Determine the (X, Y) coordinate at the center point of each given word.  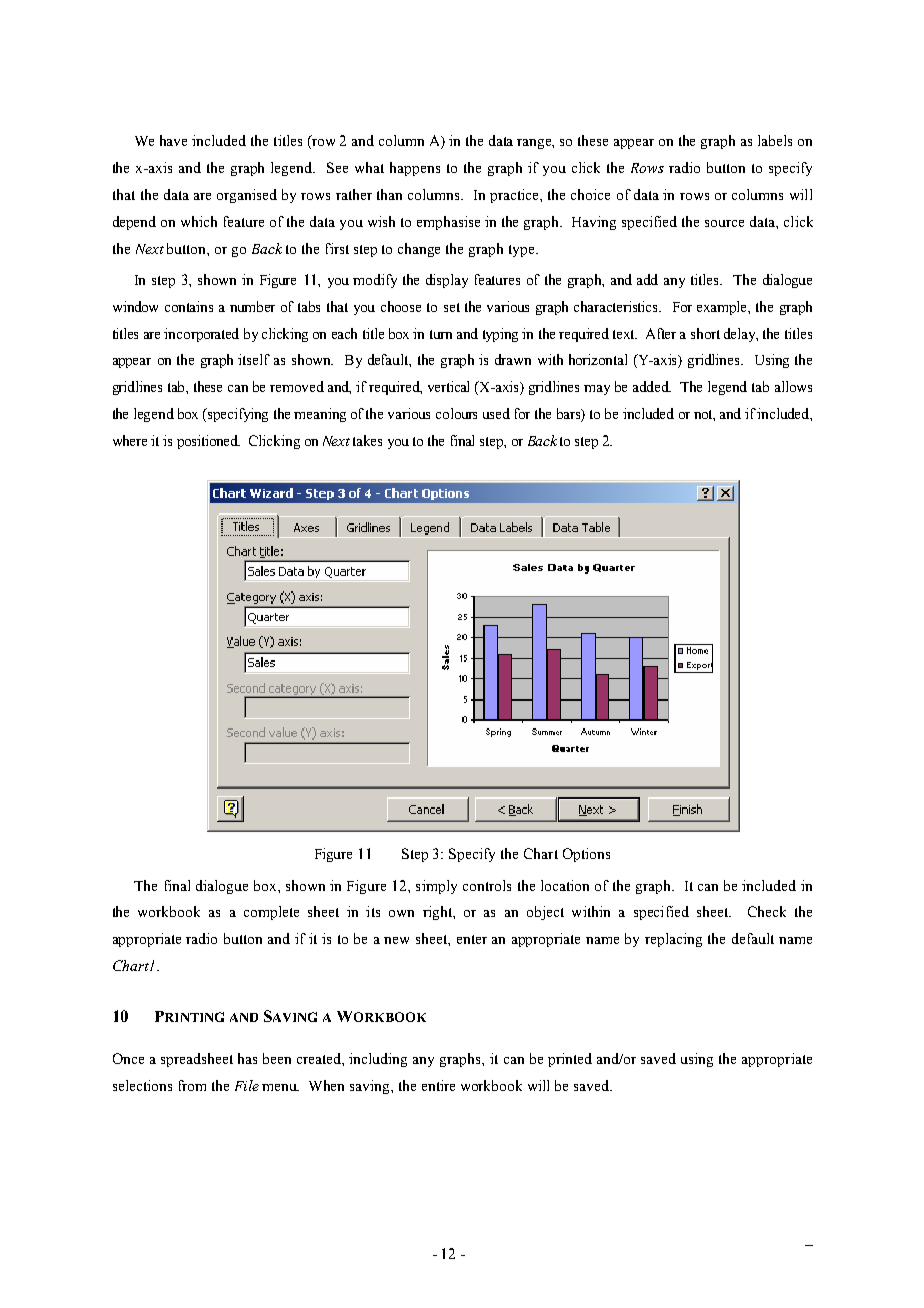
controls (487, 885)
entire (438, 1085)
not (704, 415)
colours (456, 413)
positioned (208, 442)
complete (271, 913)
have (173, 140)
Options (586, 855)
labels (775, 140)
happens (415, 169)
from (192, 1085)
